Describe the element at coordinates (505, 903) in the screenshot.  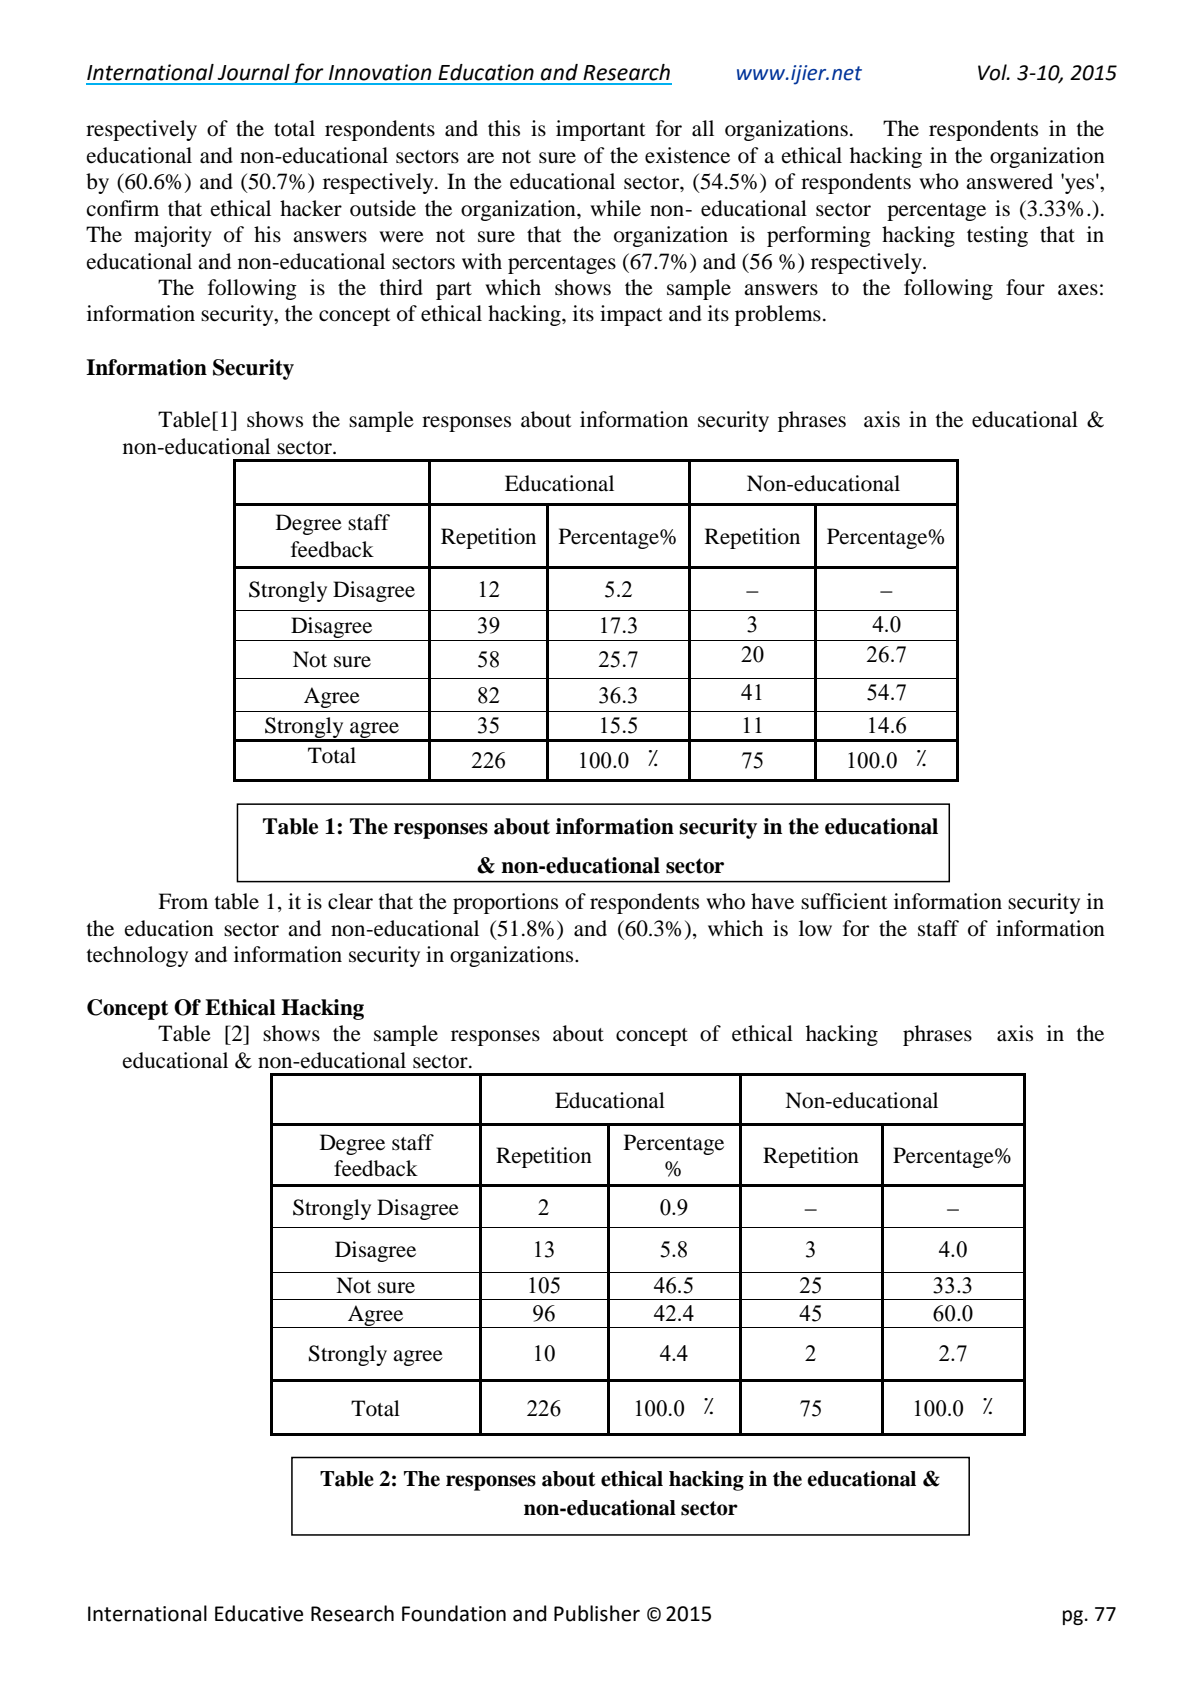
I see `proportions` at that location.
